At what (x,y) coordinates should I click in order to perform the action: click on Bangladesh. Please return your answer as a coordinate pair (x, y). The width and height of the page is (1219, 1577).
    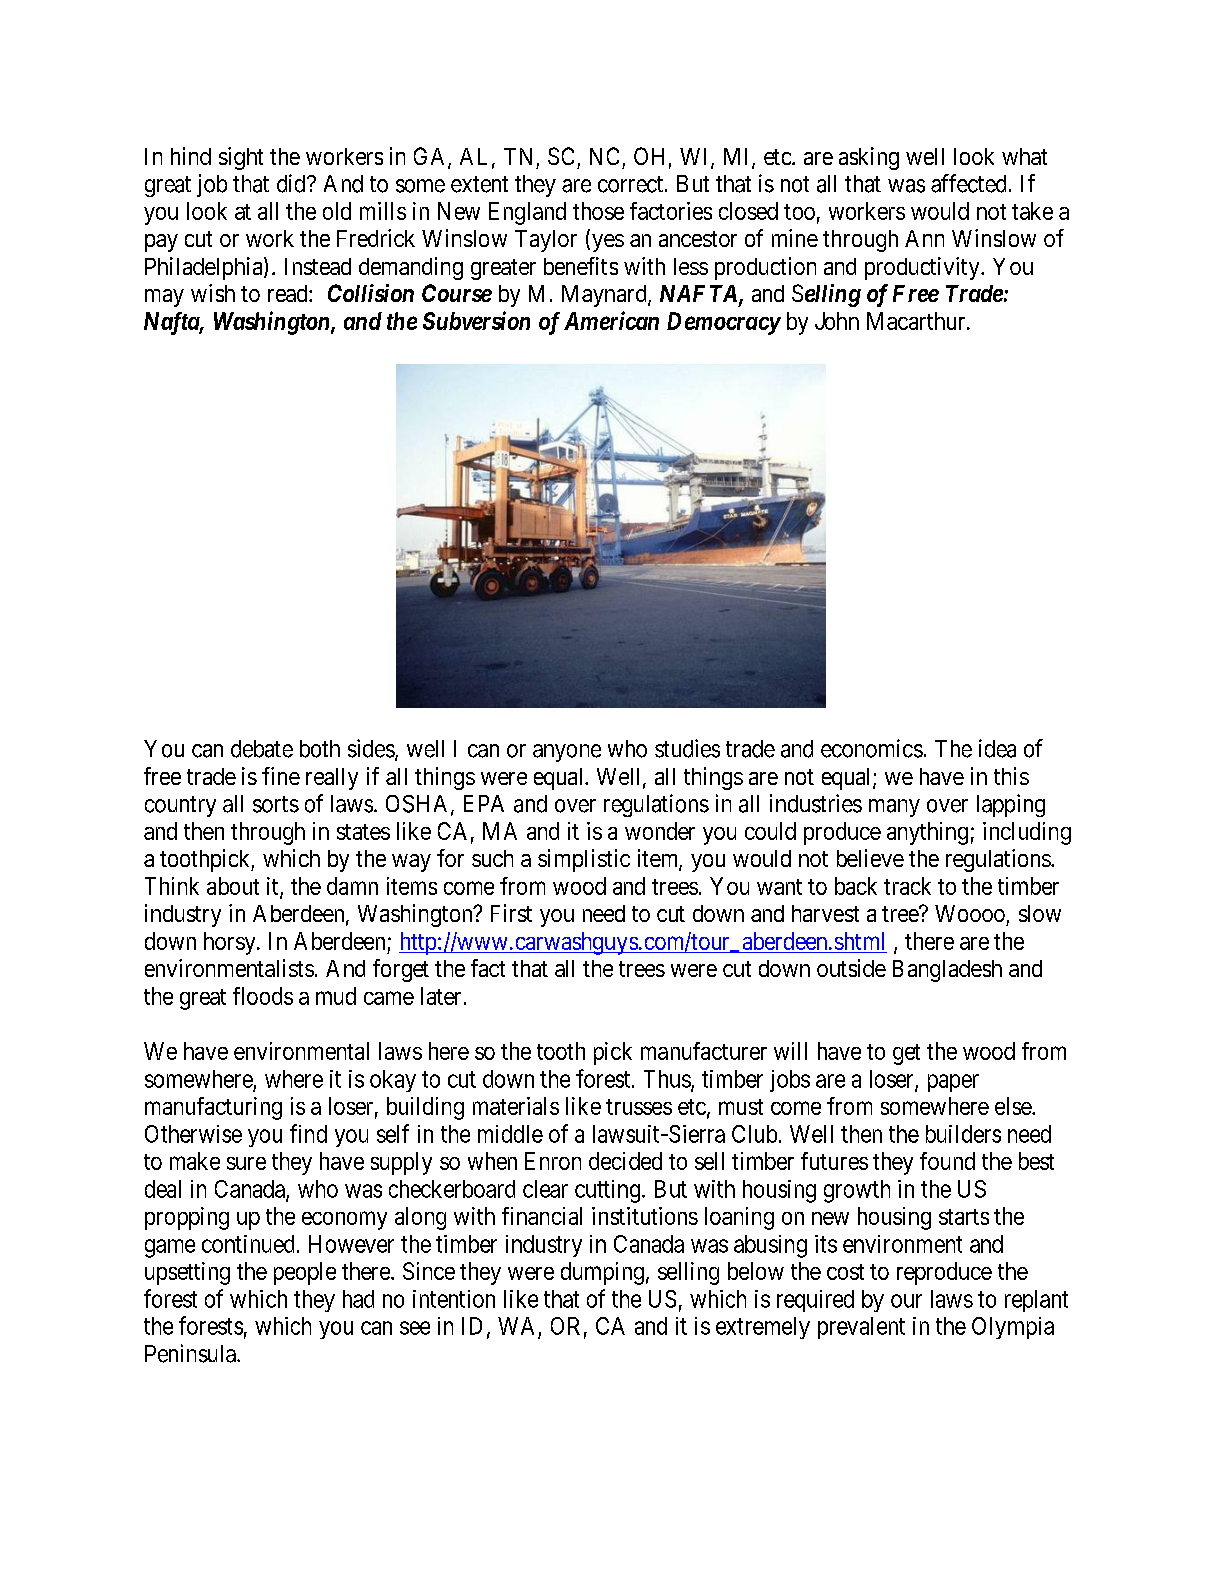
    Looking at the image, I should click on (947, 971).
